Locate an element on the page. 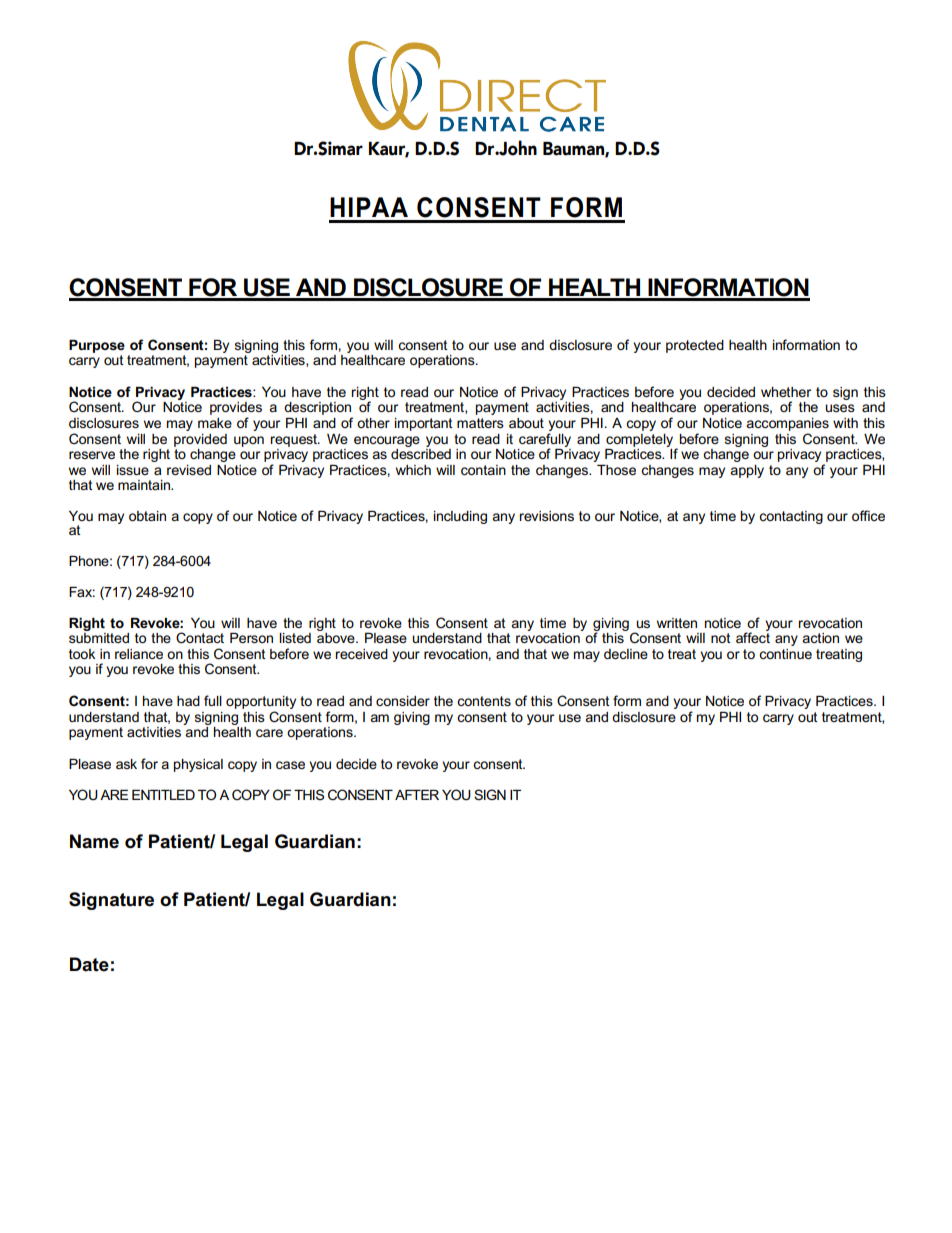 Image resolution: width=952 pixels, height=1233 pixels. reliance is located at coordinates (139, 654).
